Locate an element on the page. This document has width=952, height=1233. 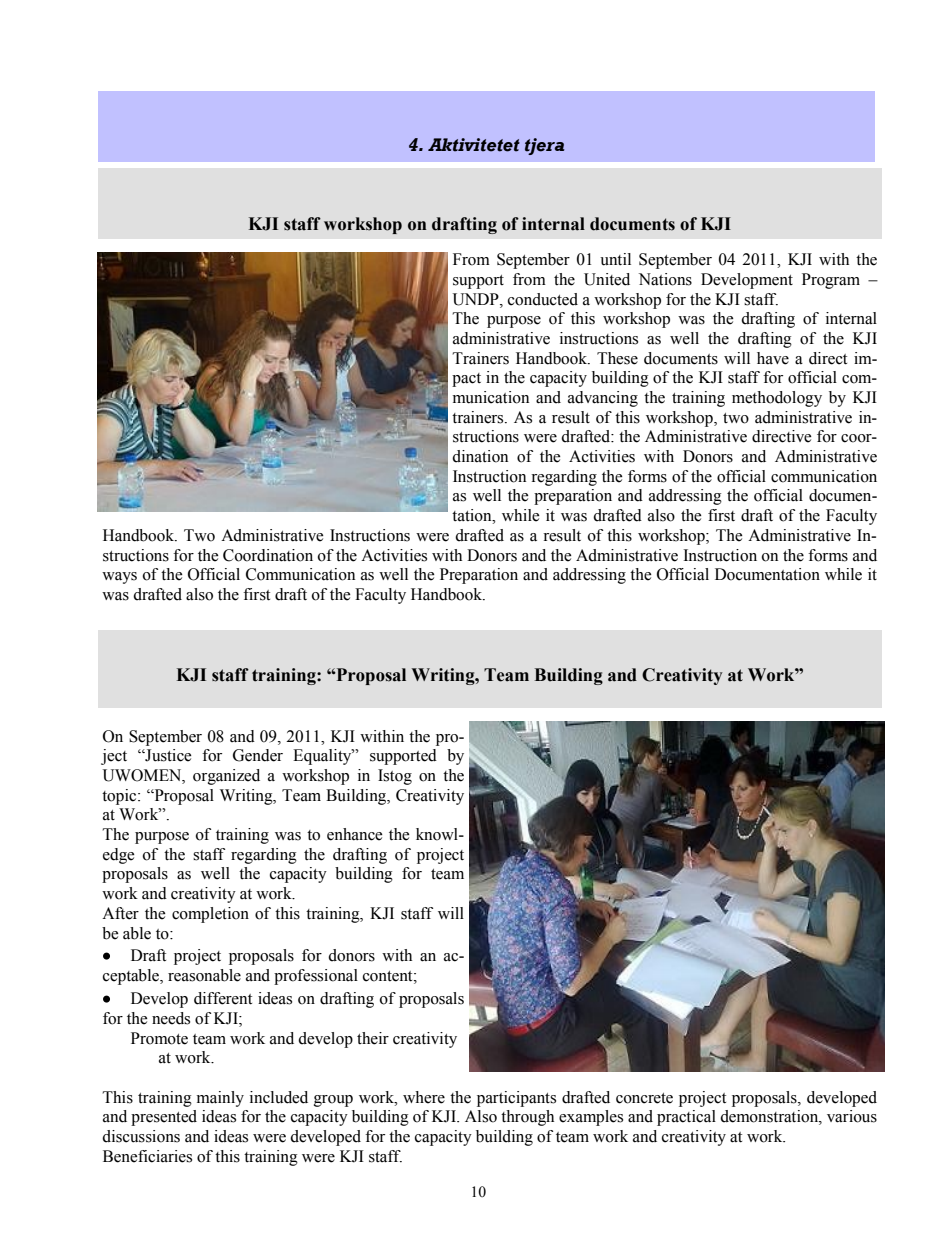
conducted is located at coordinates (543, 299).
